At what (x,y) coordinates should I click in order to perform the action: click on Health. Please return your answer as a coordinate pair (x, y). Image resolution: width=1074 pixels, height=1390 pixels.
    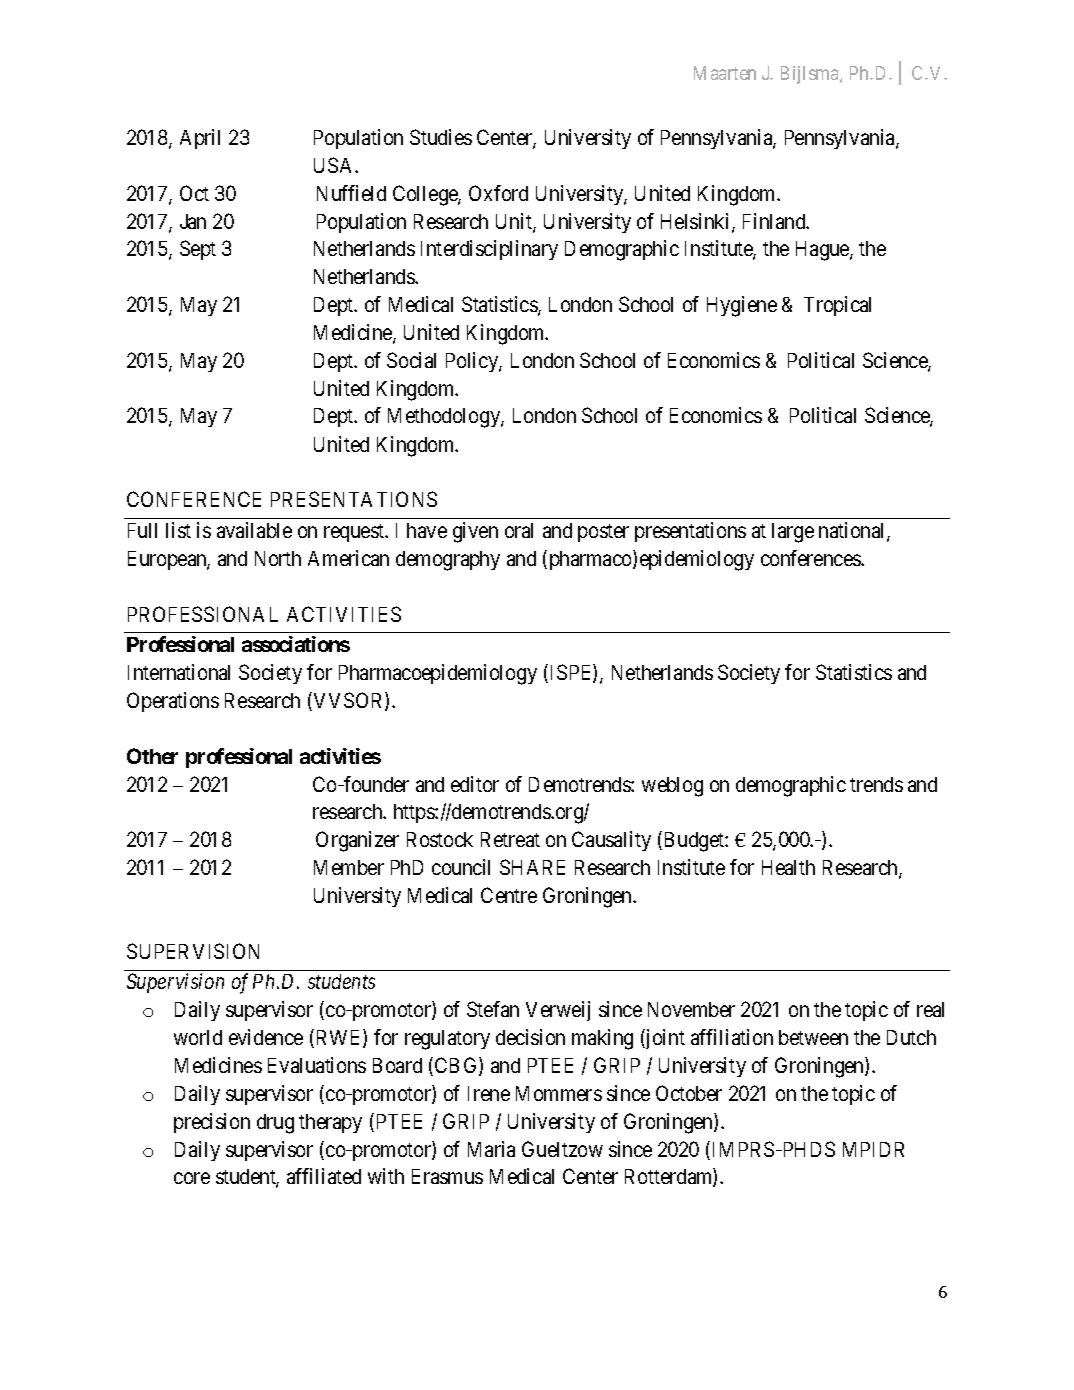
    Looking at the image, I should click on (788, 867).
